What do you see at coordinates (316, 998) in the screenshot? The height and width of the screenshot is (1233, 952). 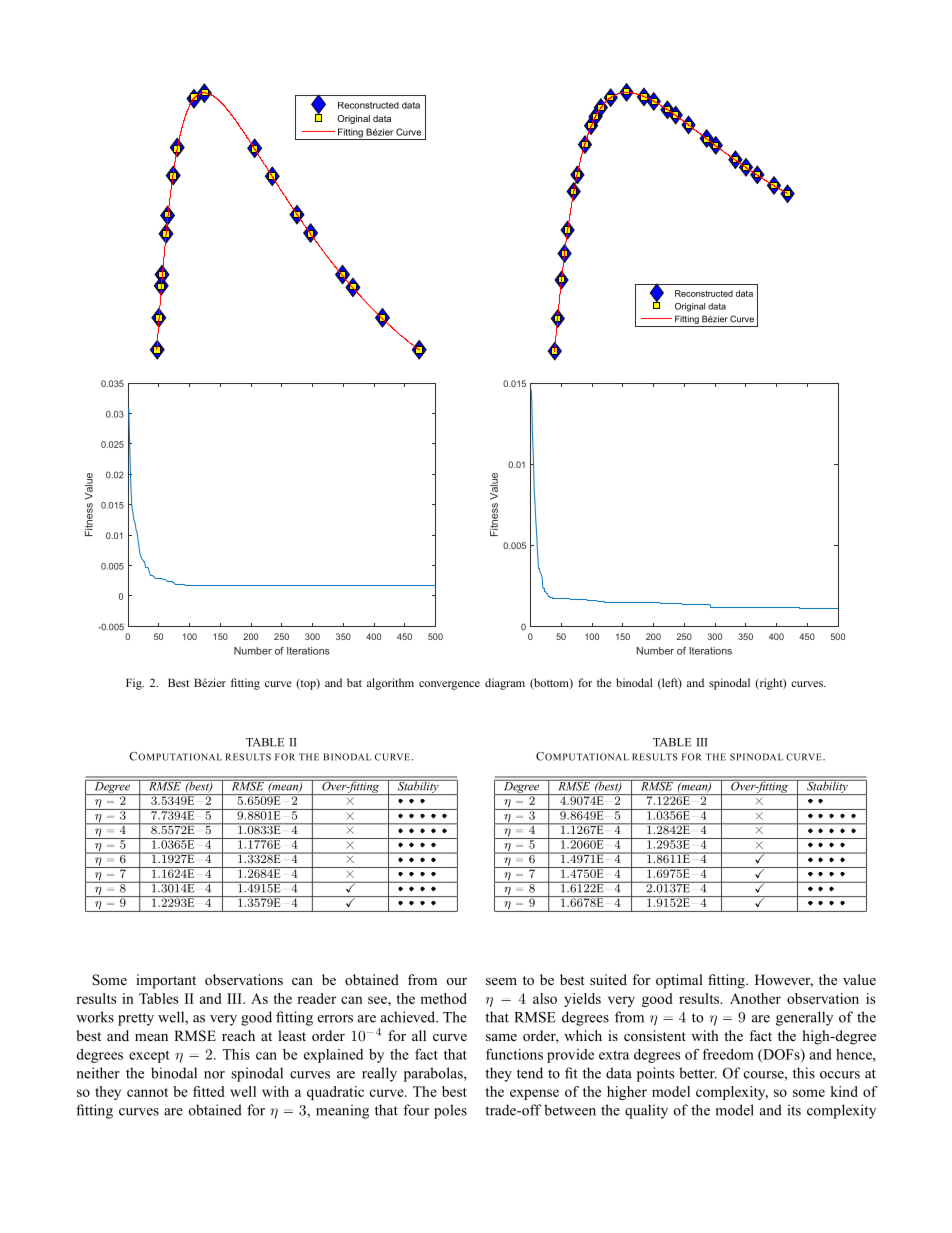 I see `reader` at bounding box center [316, 998].
